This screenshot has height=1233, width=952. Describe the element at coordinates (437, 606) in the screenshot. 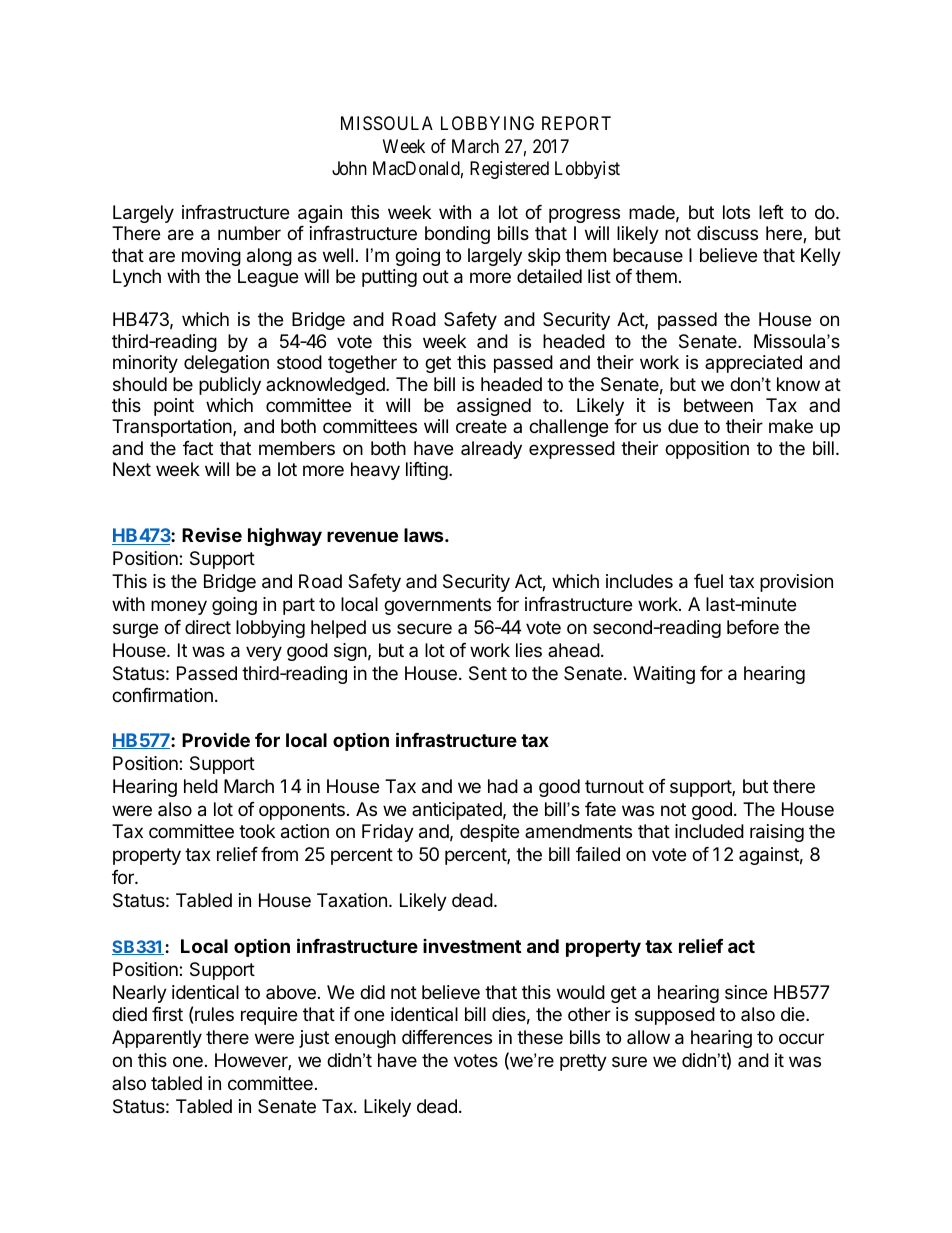

I see `governments` at that location.
